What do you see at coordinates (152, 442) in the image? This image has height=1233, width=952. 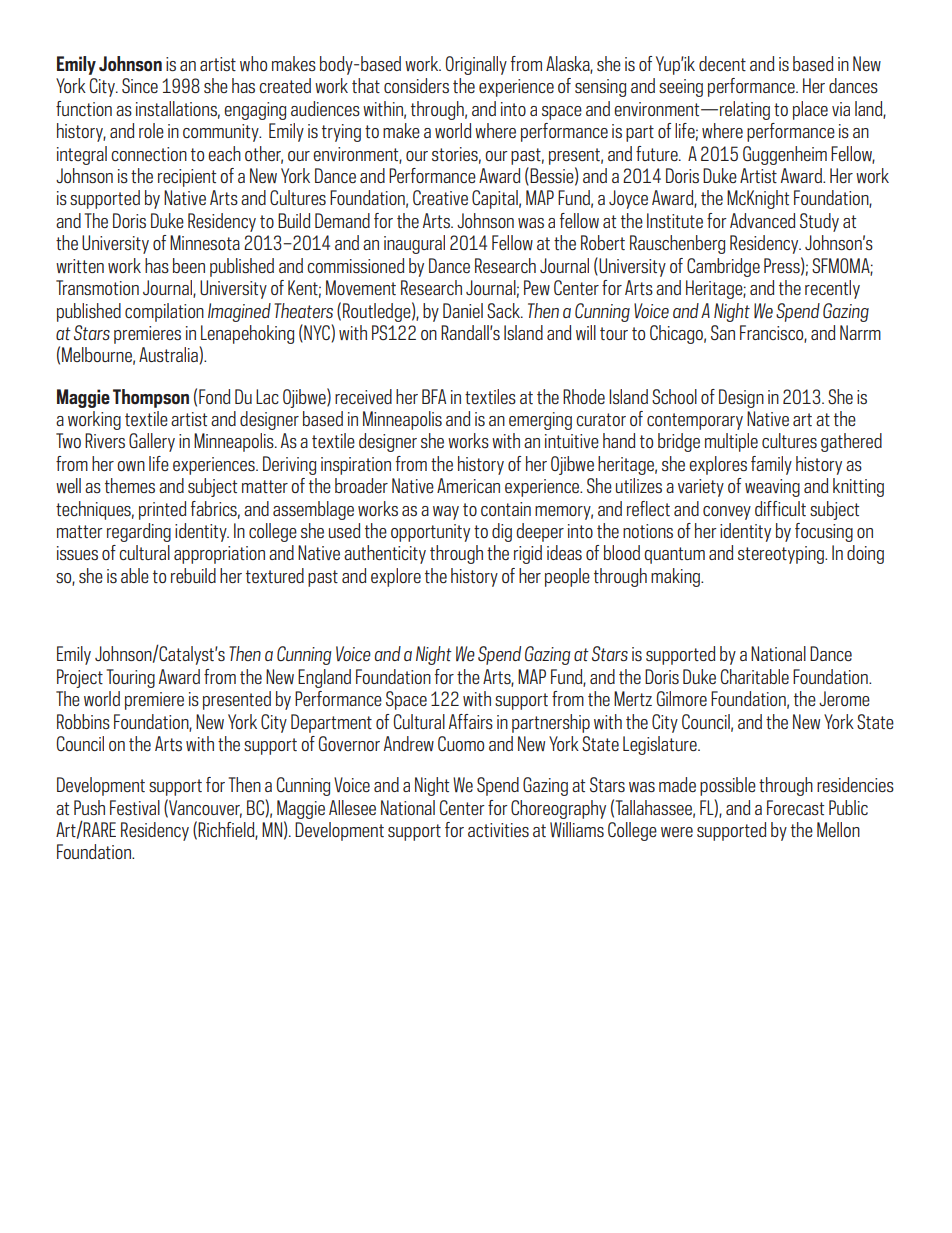 I see `Gallery` at bounding box center [152, 442].
